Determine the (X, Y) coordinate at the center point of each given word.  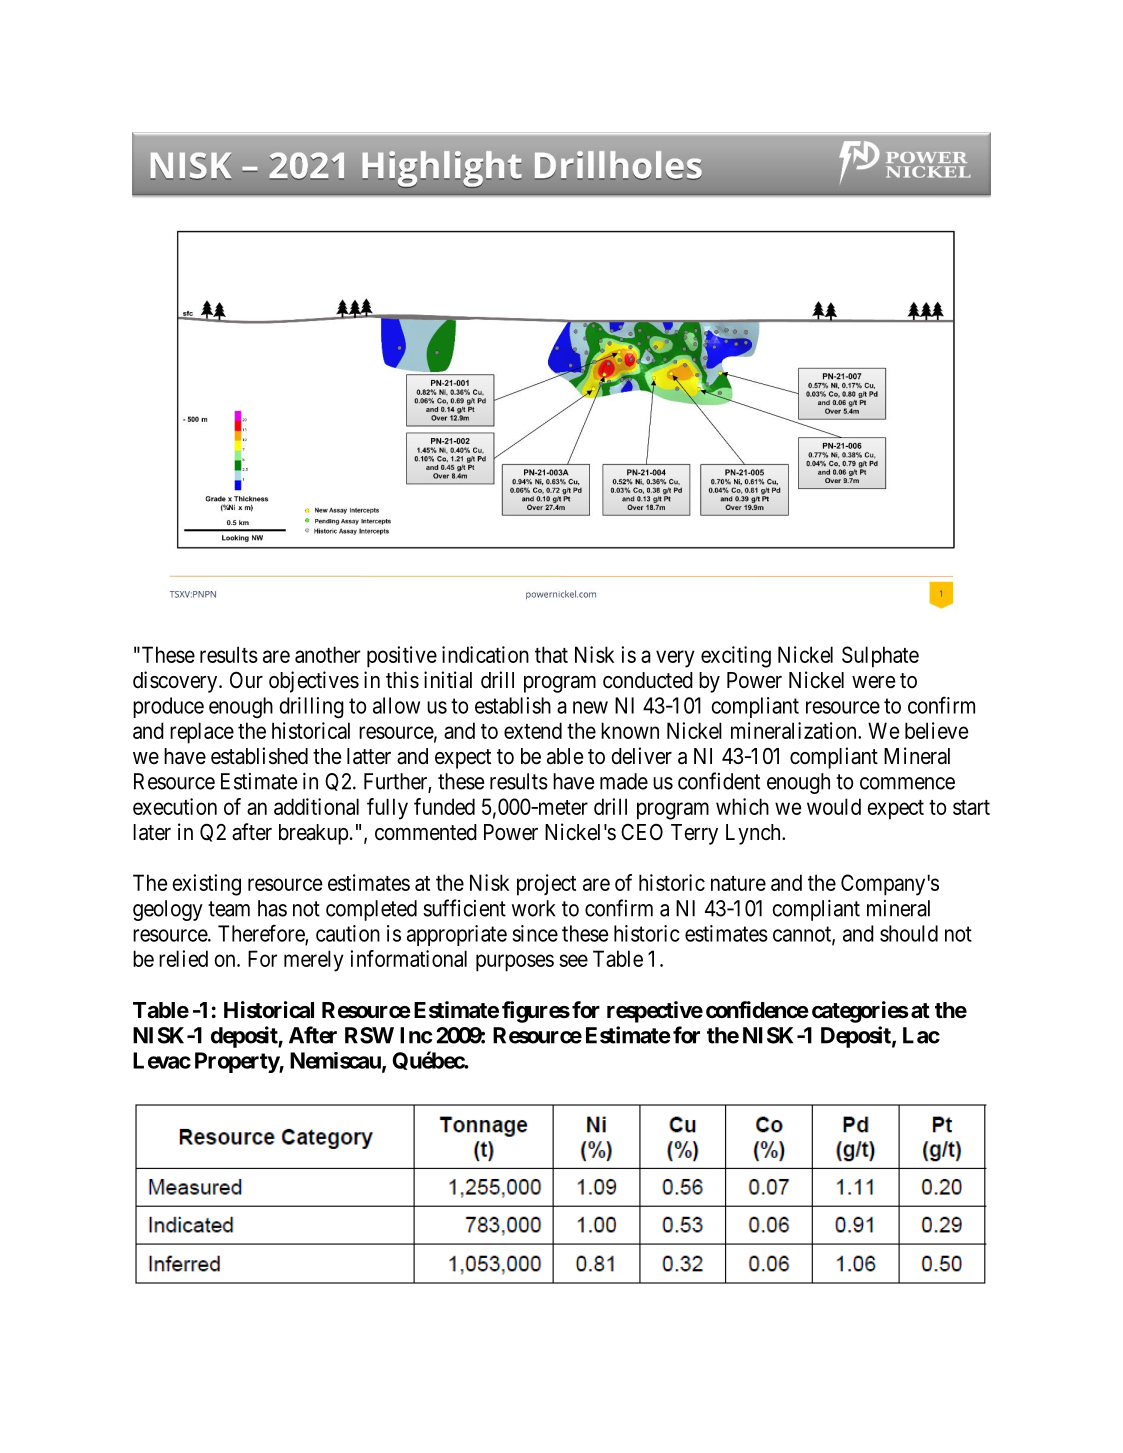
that (551, 654)
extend (533, 730)
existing (206, 885)
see (573, 960)
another (327, 654)
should (909, 933)
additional (316, 806)
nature (738, 883)
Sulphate (880, 657)
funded (444, 806)
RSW (369, 1035)
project (546, 885)
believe (936, 730)
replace (202, 733)
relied (183, 958)
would (834, 806)
